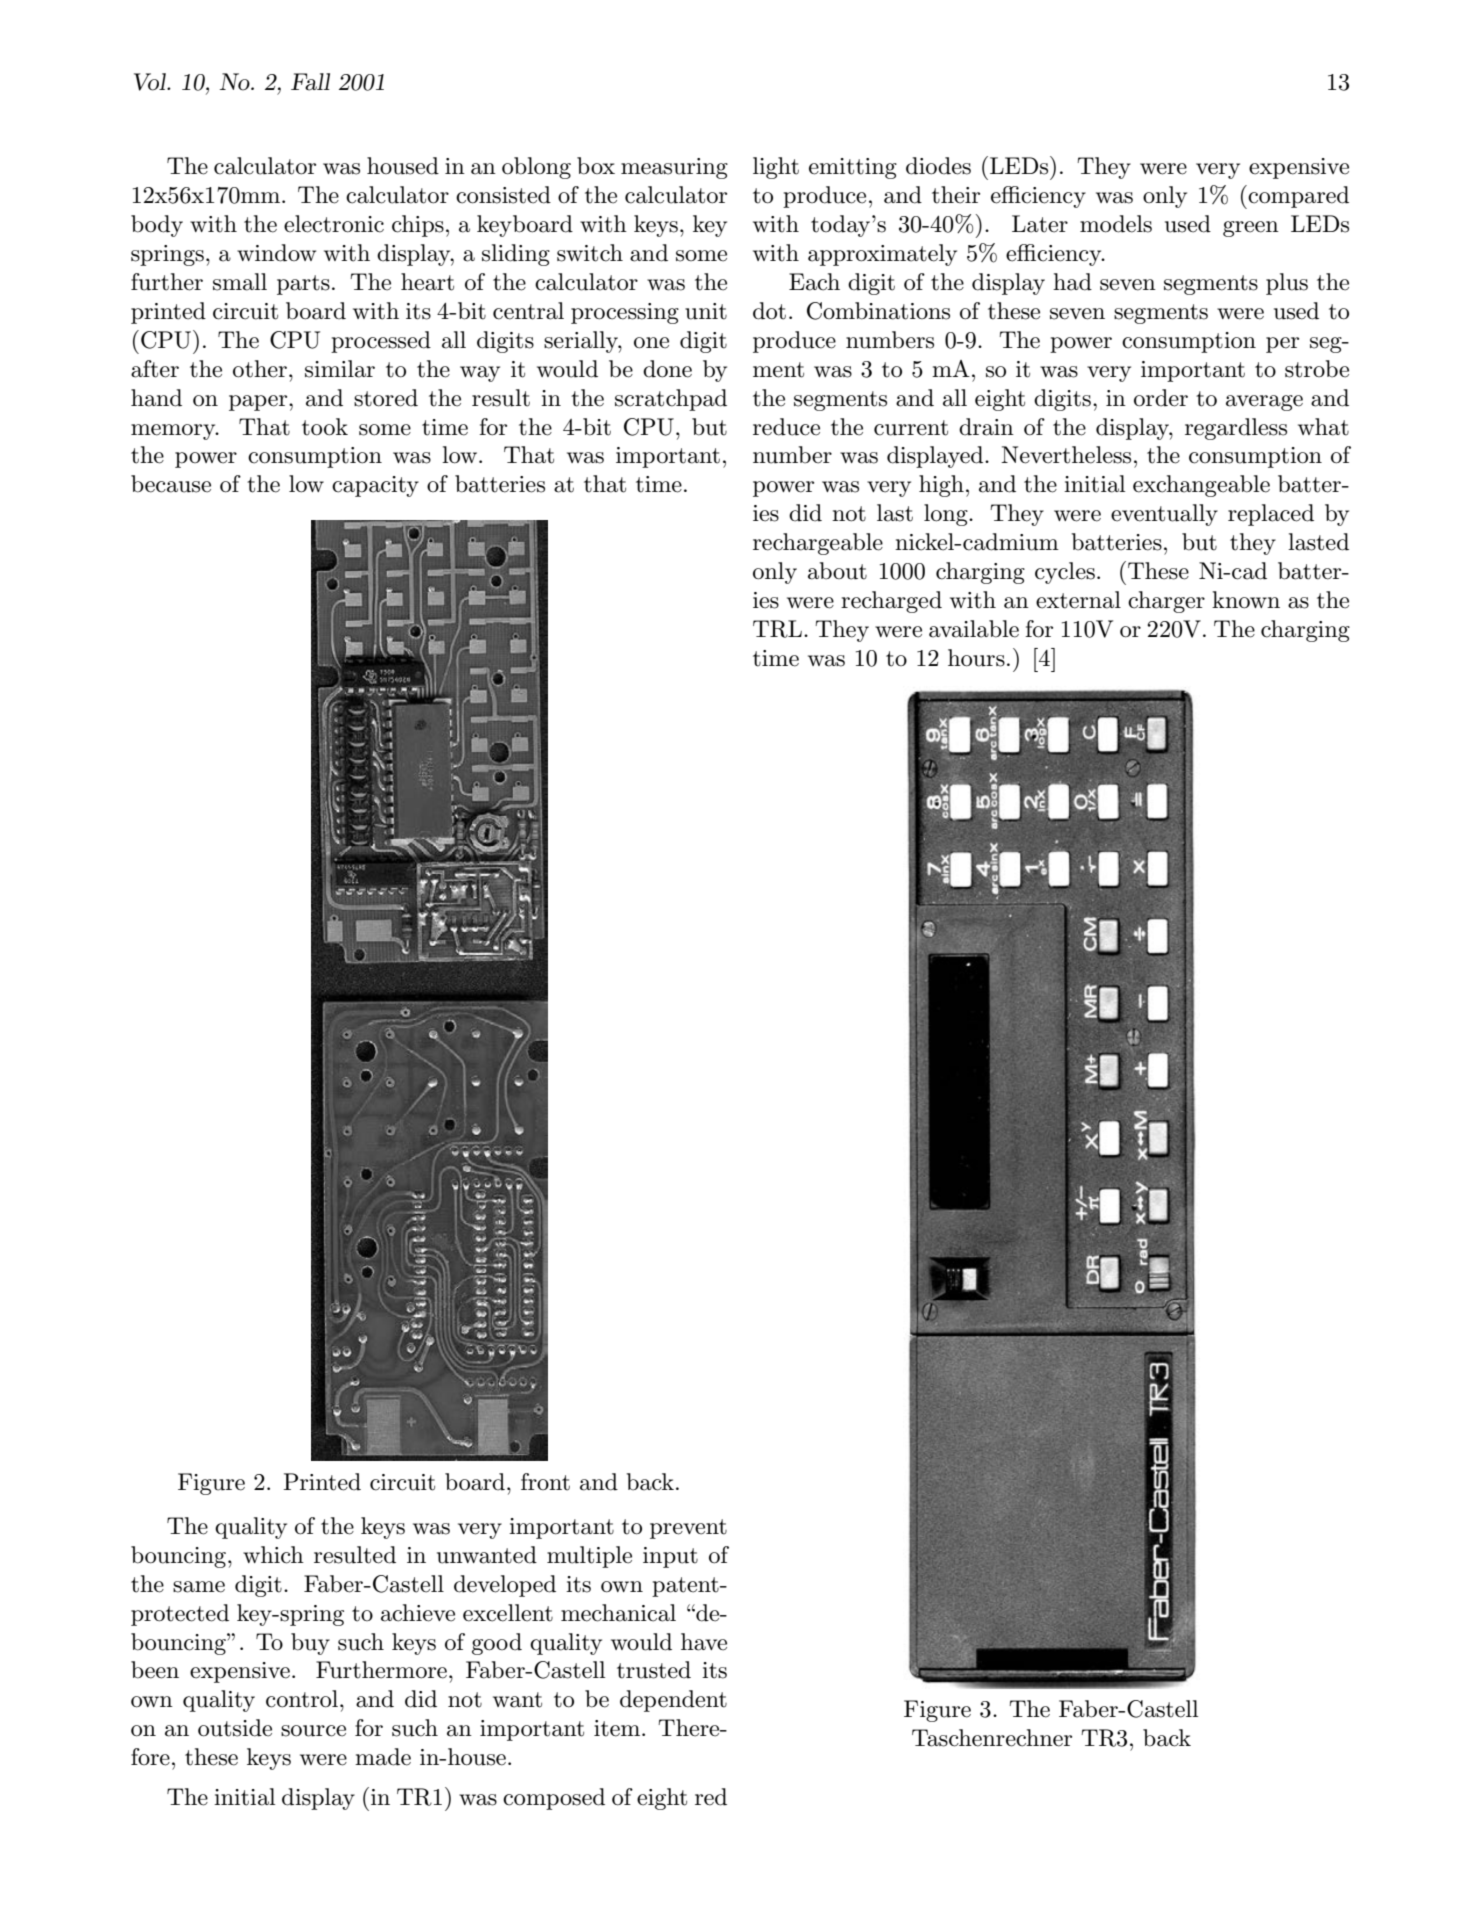  Describe the element at coordinates (1164, 515) in the screenshot. I see `eventually` at that location.
